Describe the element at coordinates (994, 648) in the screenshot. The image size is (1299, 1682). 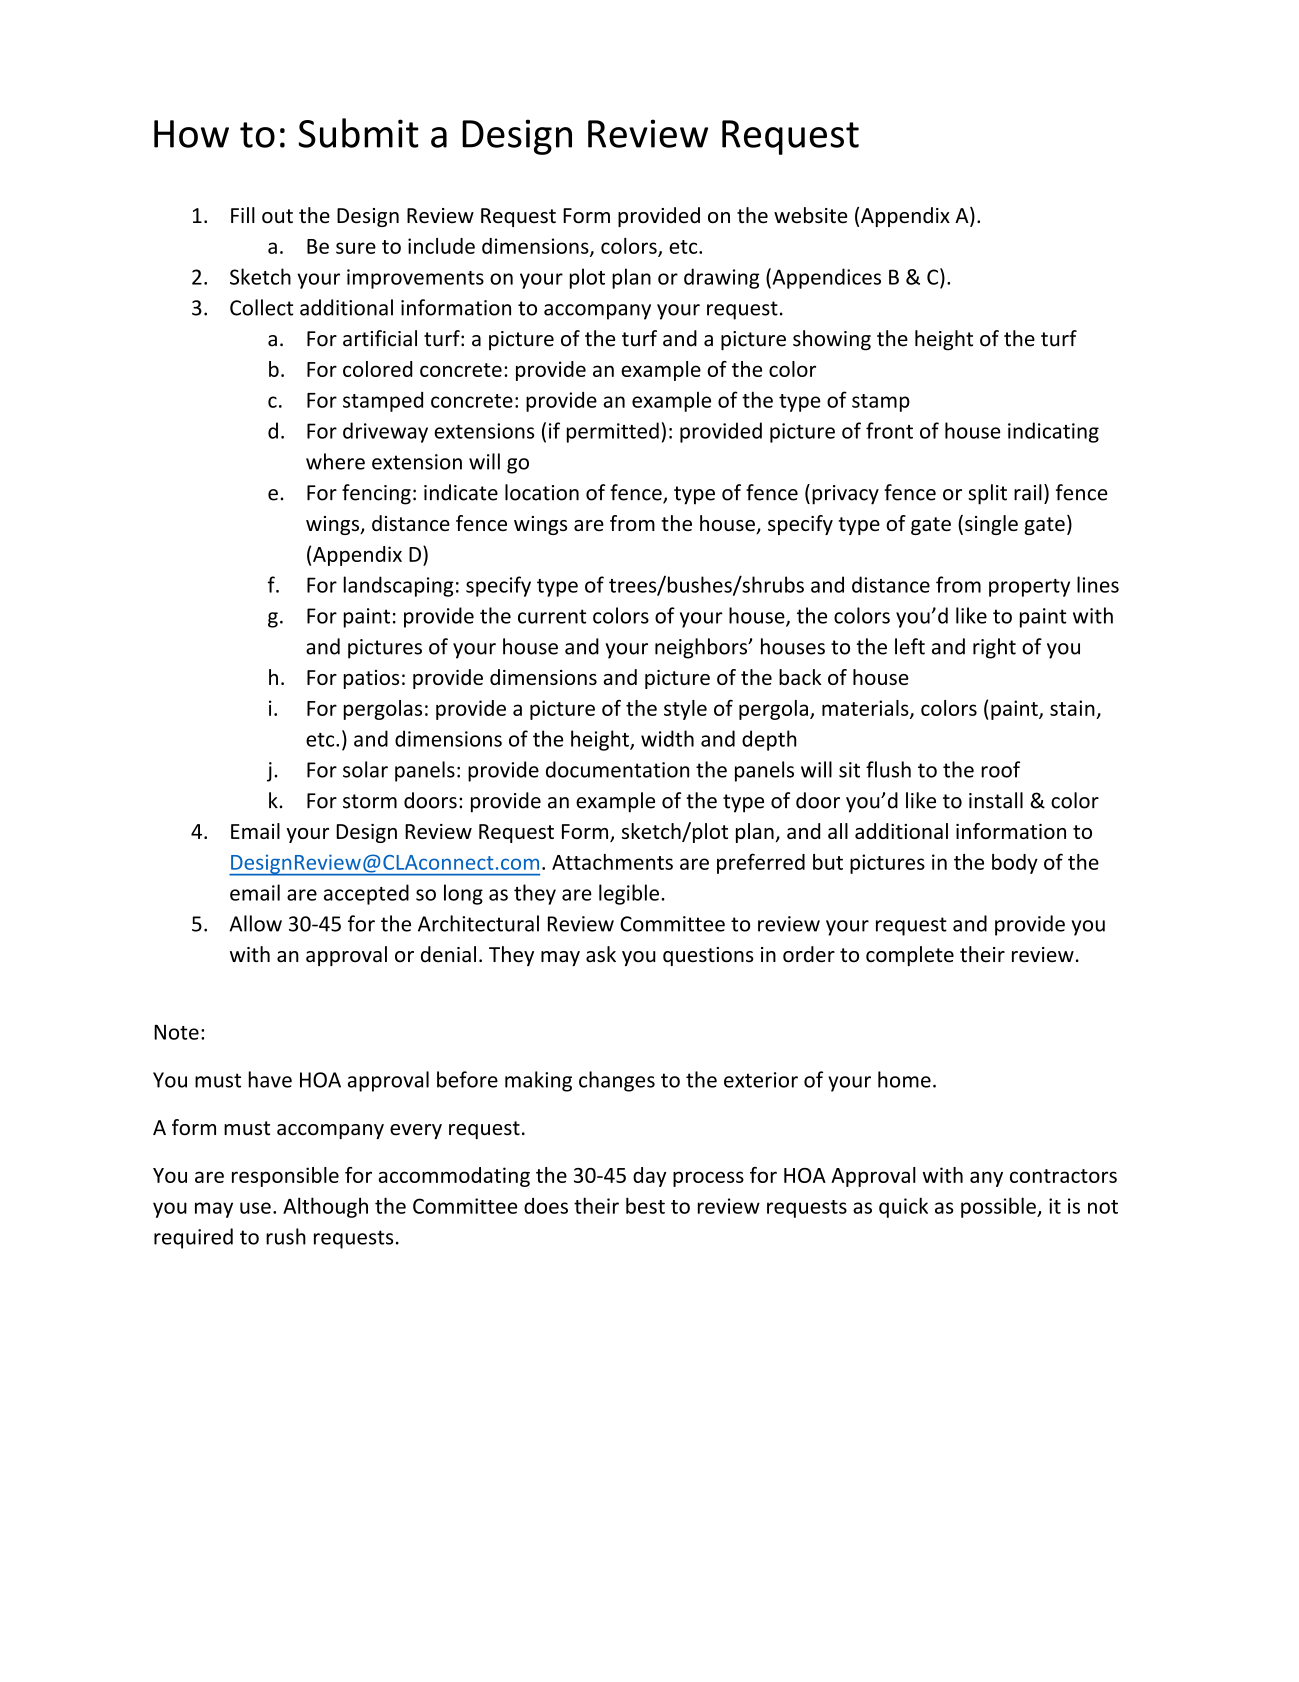
I see `right` at that location.
